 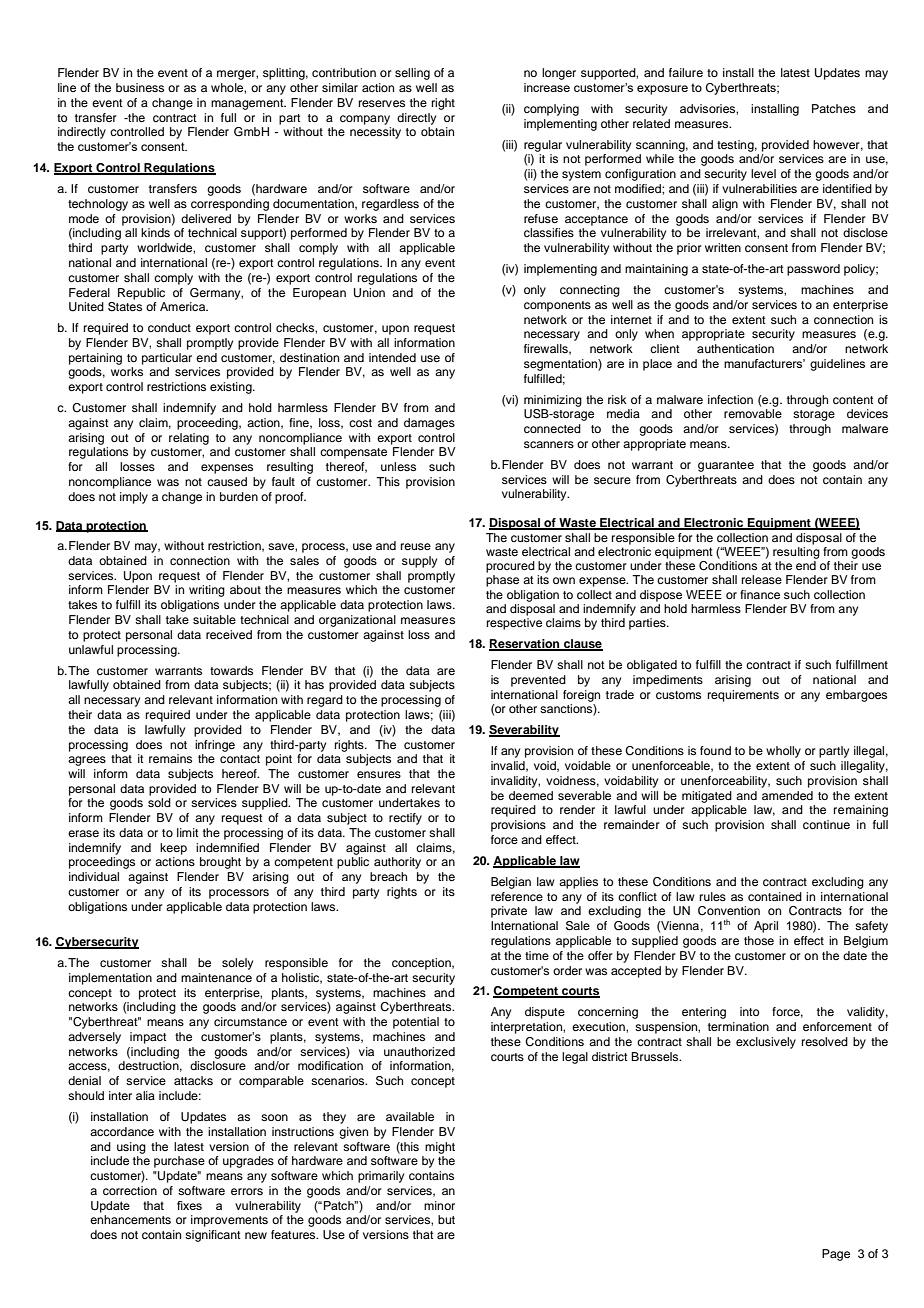 What do you see at coordinates (547, 87) in the document?
I see `increase` at bounding box center [547, 87].
